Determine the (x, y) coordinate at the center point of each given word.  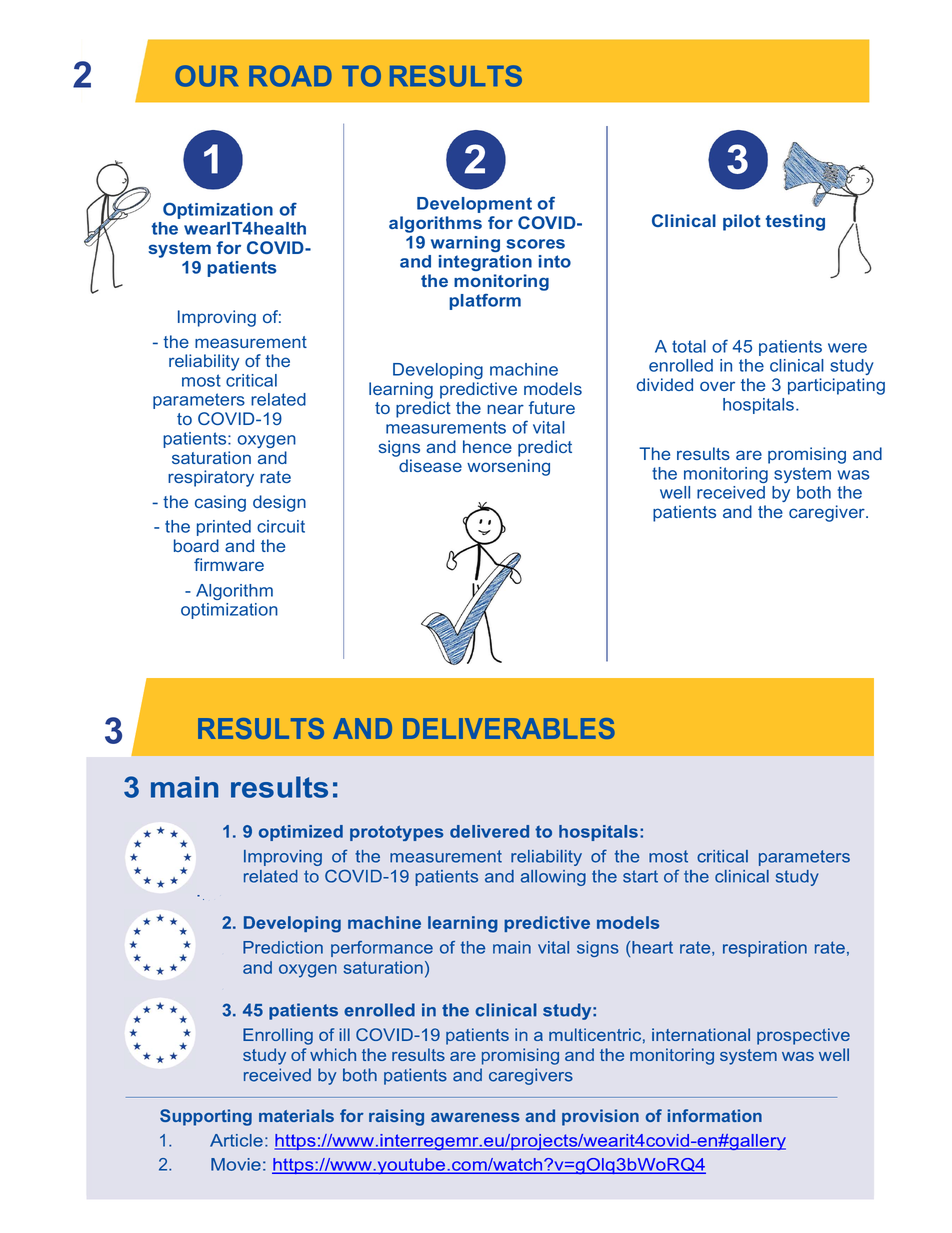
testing (795, 222)
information (715, 1115)
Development (474, 205)
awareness (475, 1117)
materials (296, 1115)
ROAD (290, 76)
